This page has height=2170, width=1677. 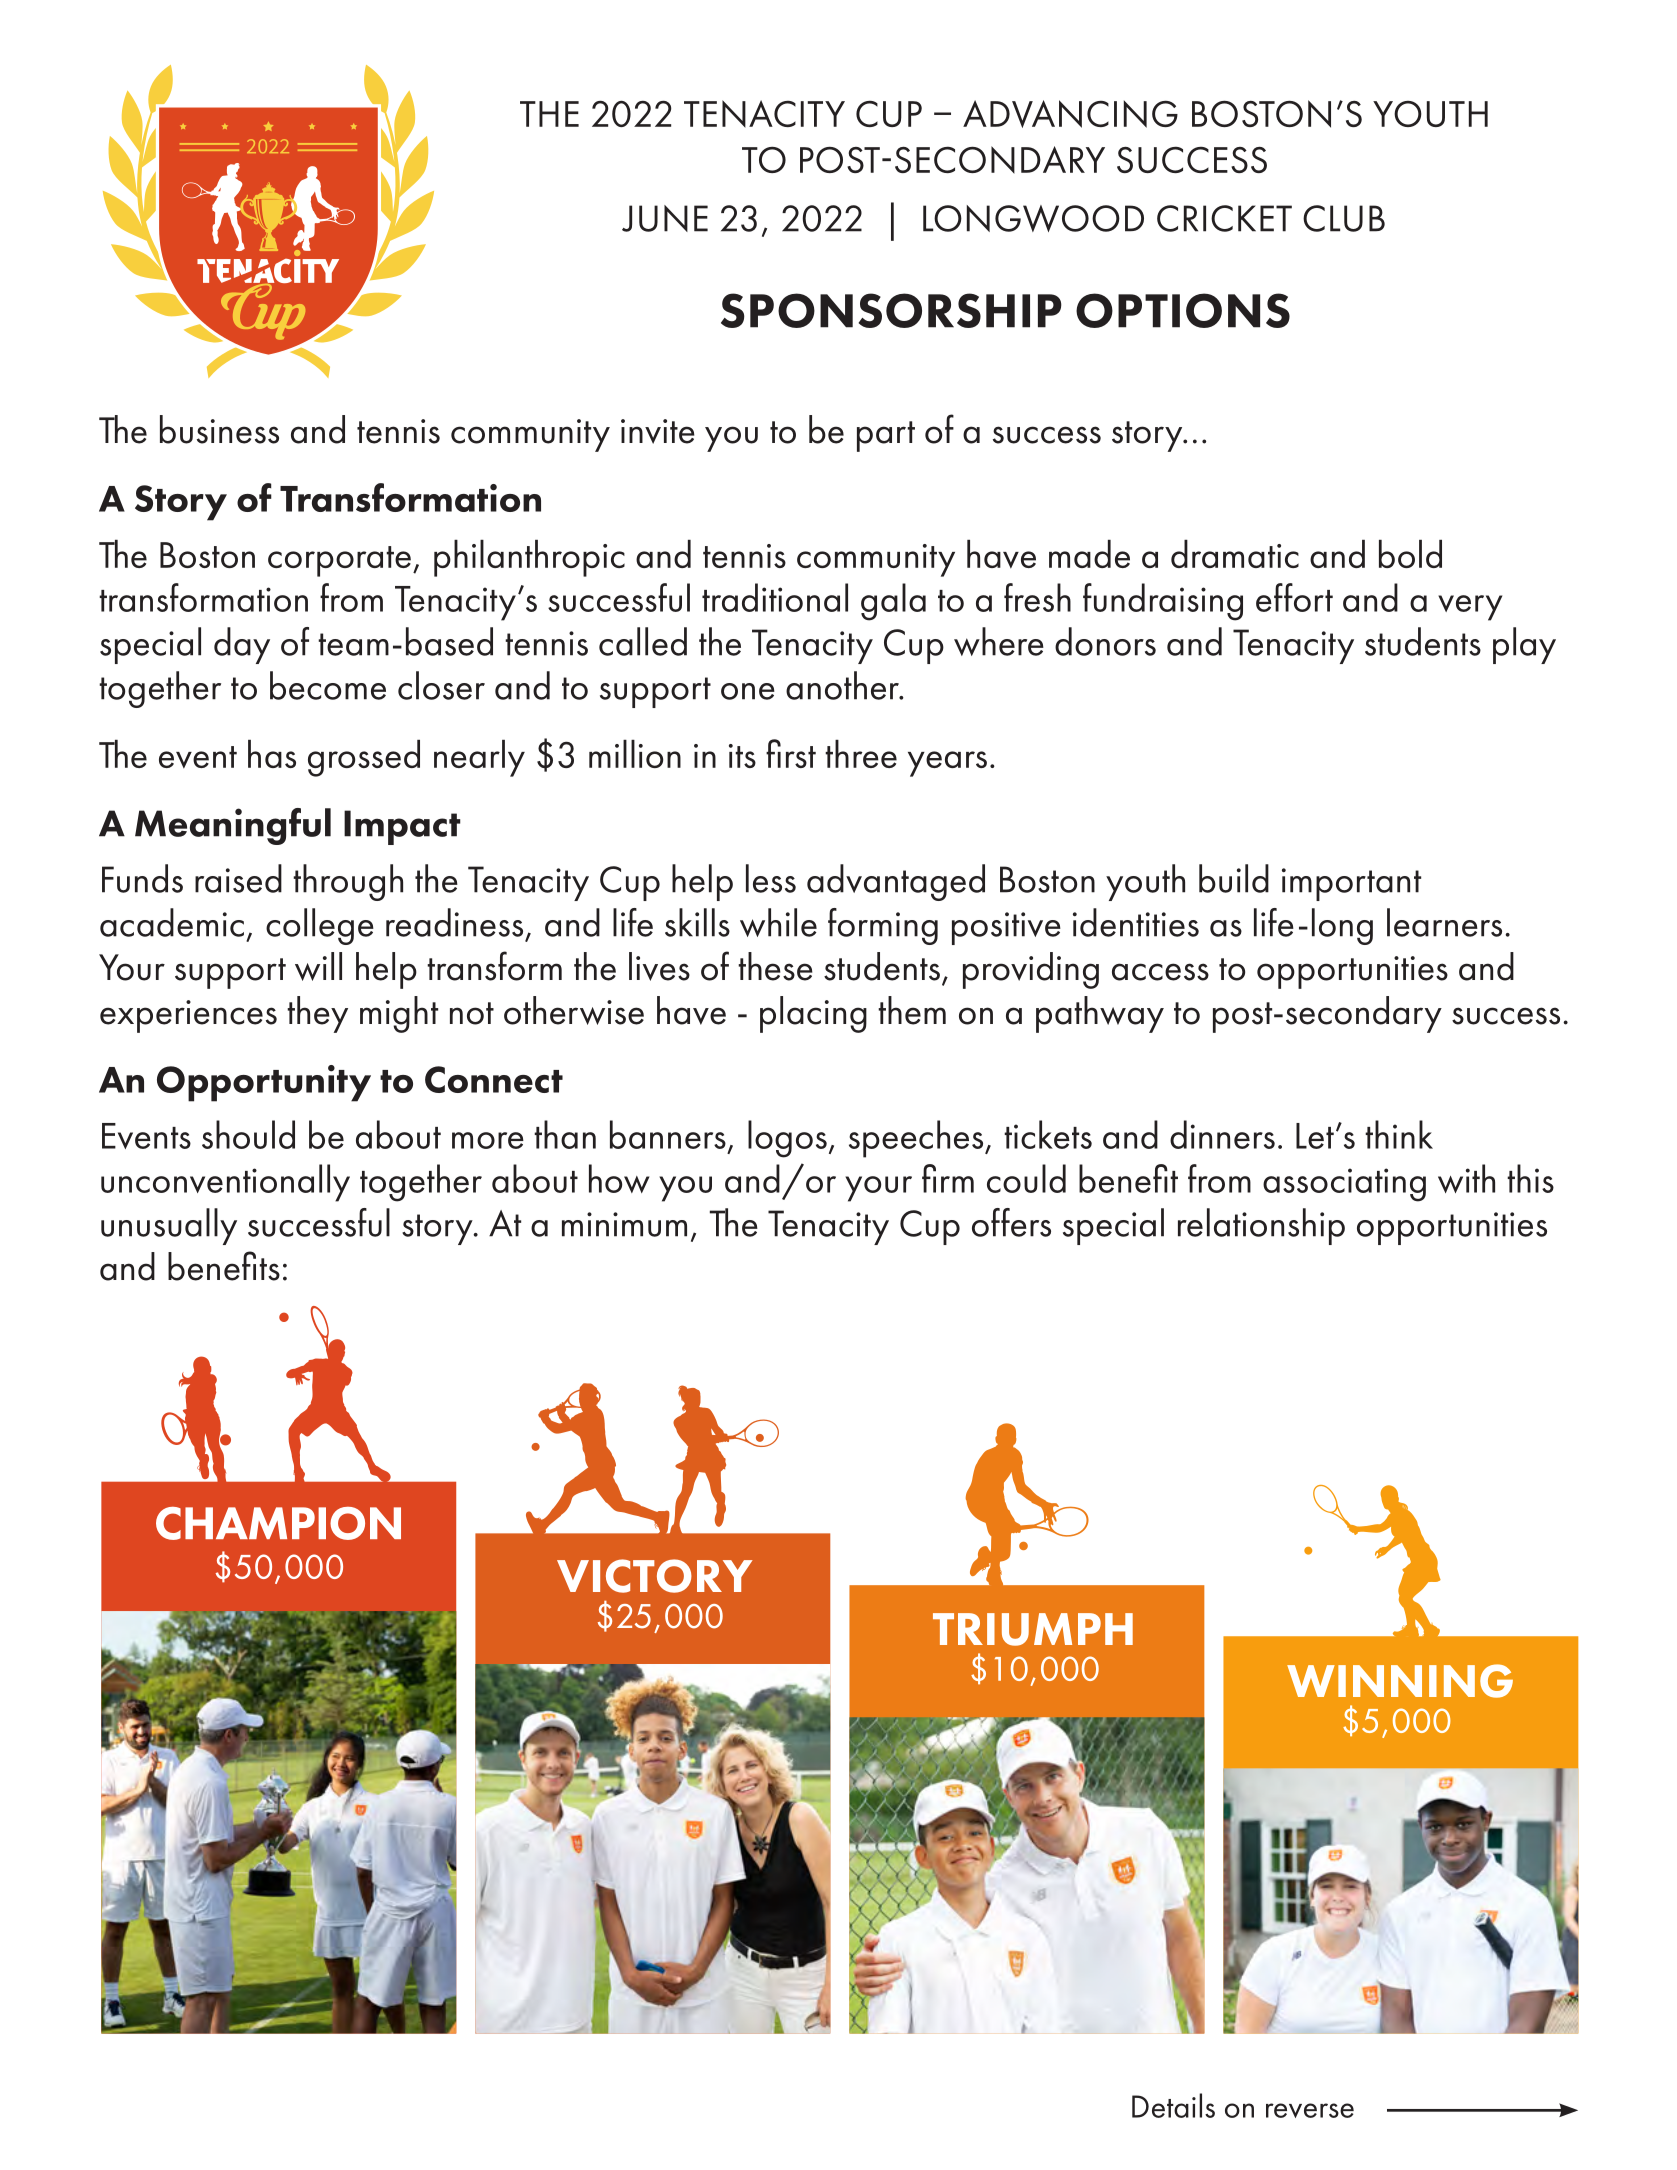 I want to click on CHAMPION, so click(x=278, y=1523).
